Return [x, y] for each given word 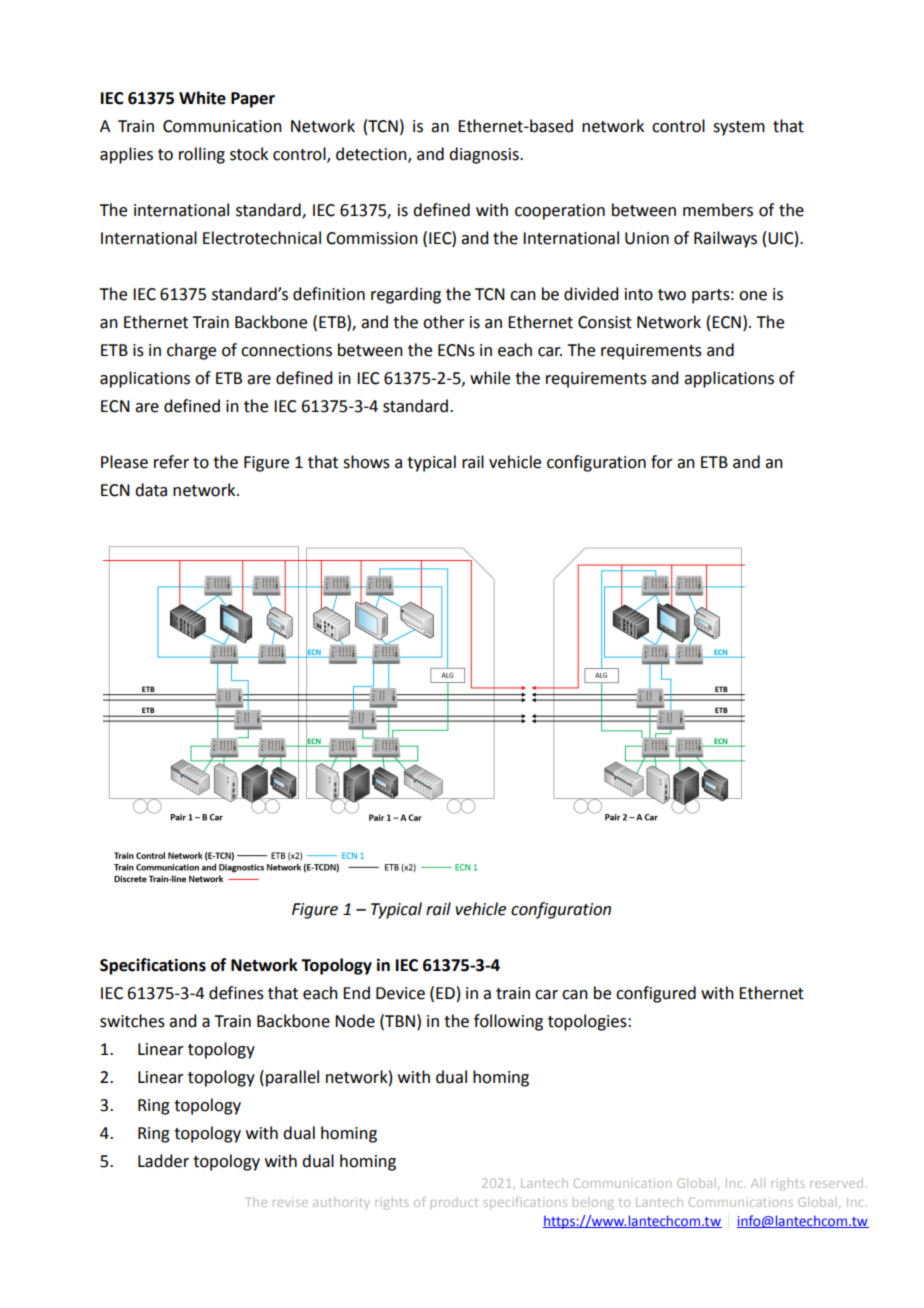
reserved [836, 1183]
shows [366, 462]
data [151, 490]
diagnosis [485, 155]
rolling [202, 155]
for [662, 462]
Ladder [163, 1161]
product [454, 1202]
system [739, 128]
